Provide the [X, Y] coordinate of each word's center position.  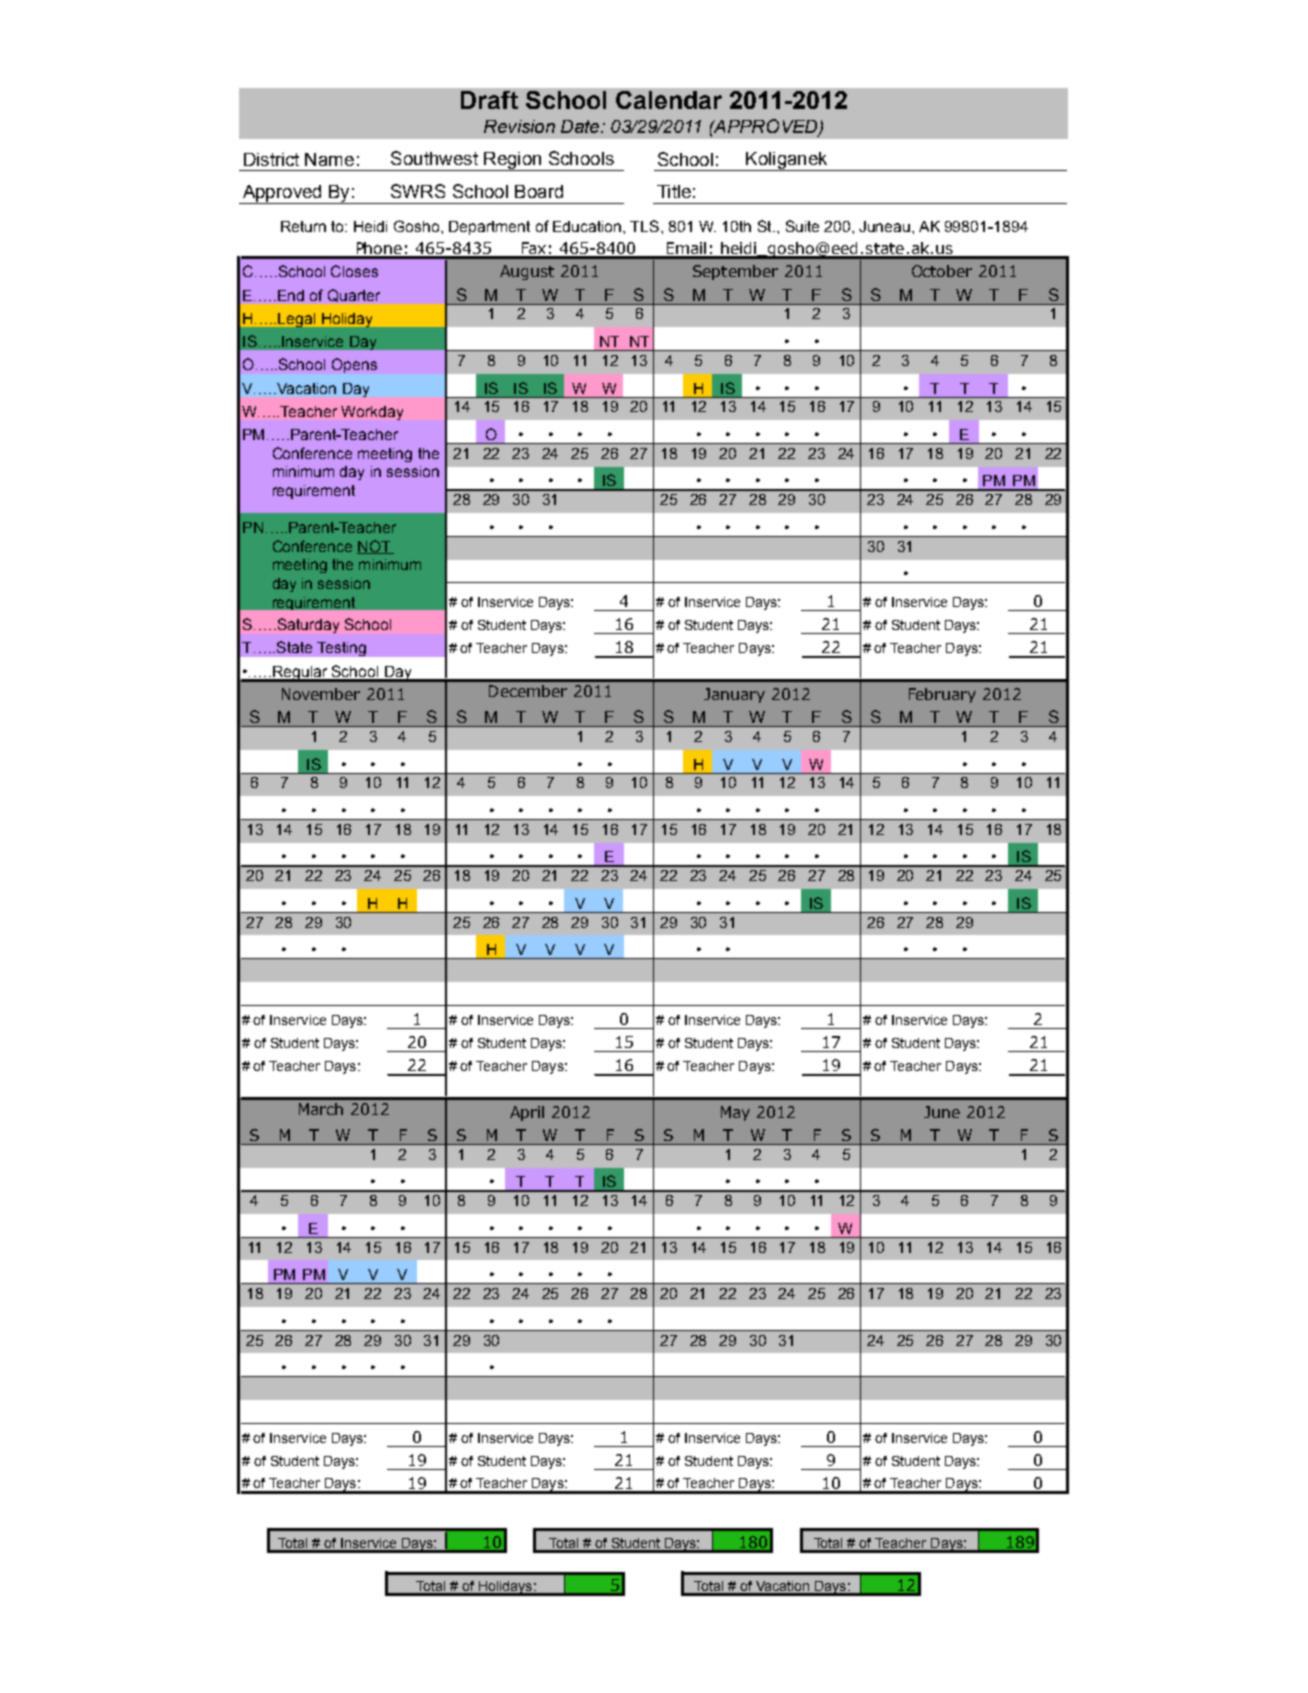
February [942, 695]
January [734, 695]
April [527, 1113]
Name [329, 159]
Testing [341, 649]
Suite [802, 226]
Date [581, 126]
